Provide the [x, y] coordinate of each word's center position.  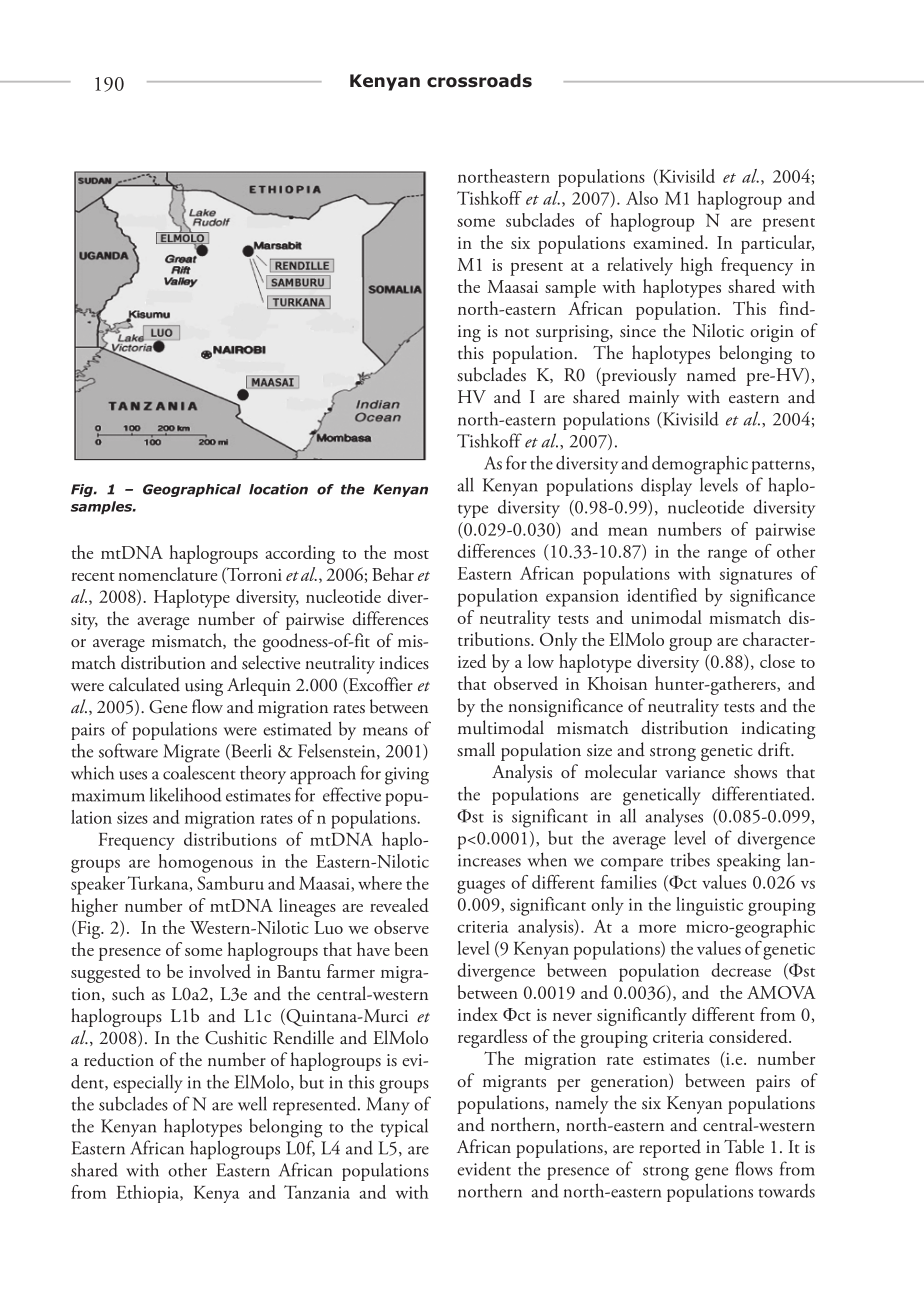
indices [404, 662]
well [252, 1103]
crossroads [479, 81]
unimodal [666, 617]
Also [642, 198]
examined [669, 242]
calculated [144, 684]
